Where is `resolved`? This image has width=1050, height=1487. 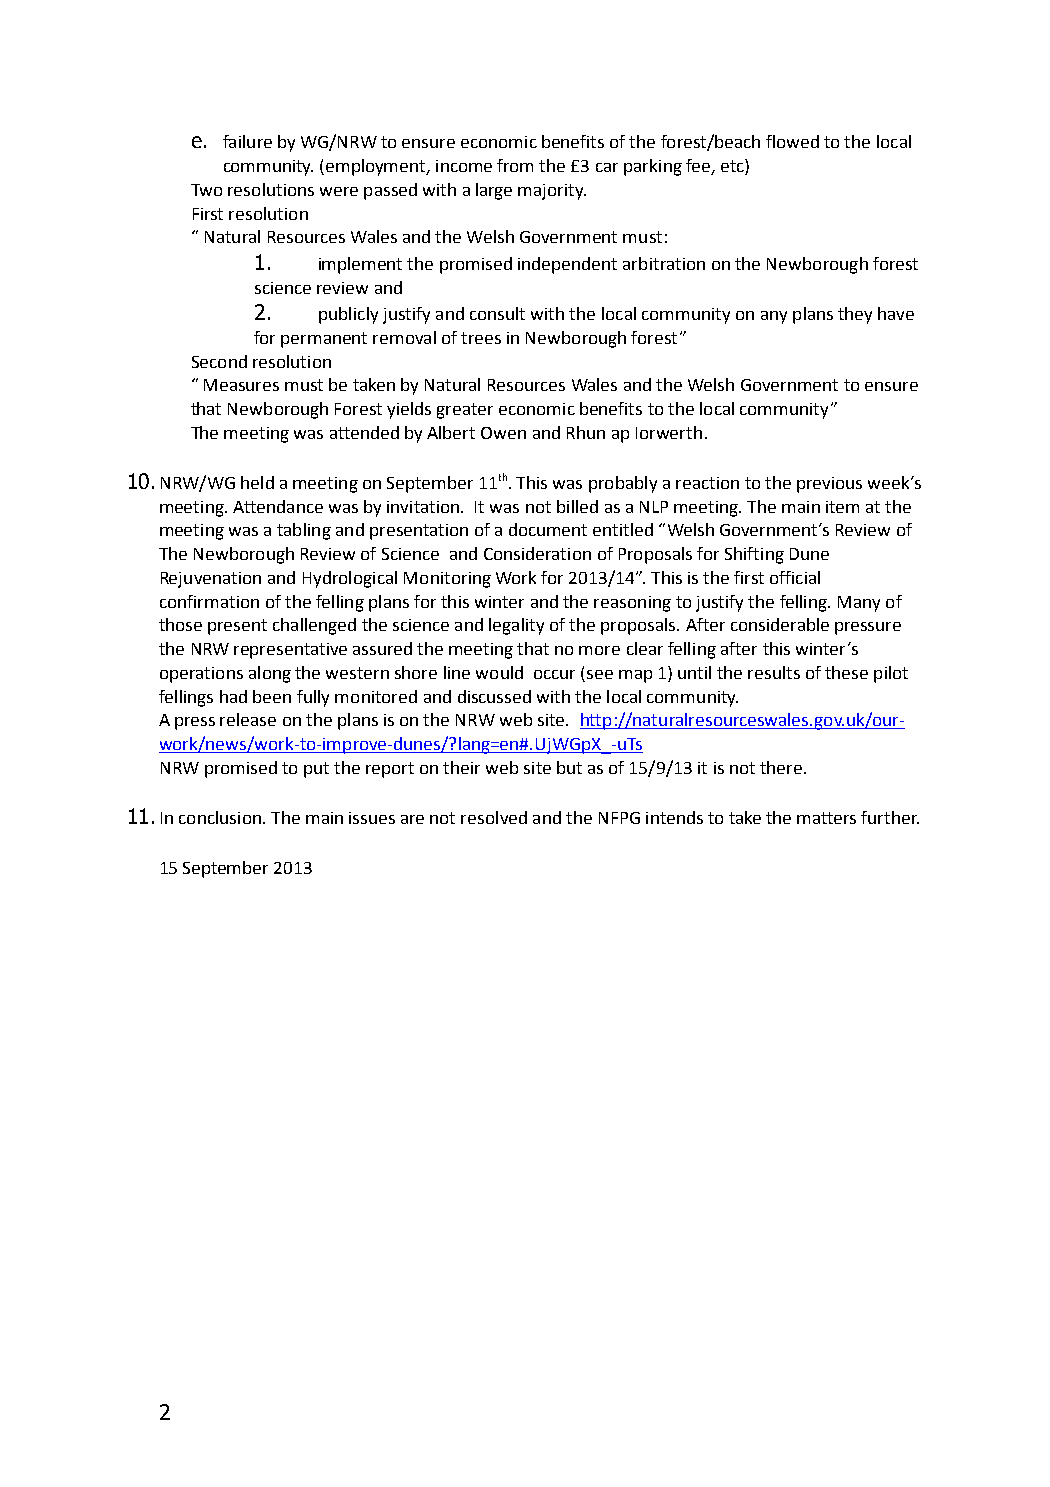
resolved is located at coordinates (494, 817).
